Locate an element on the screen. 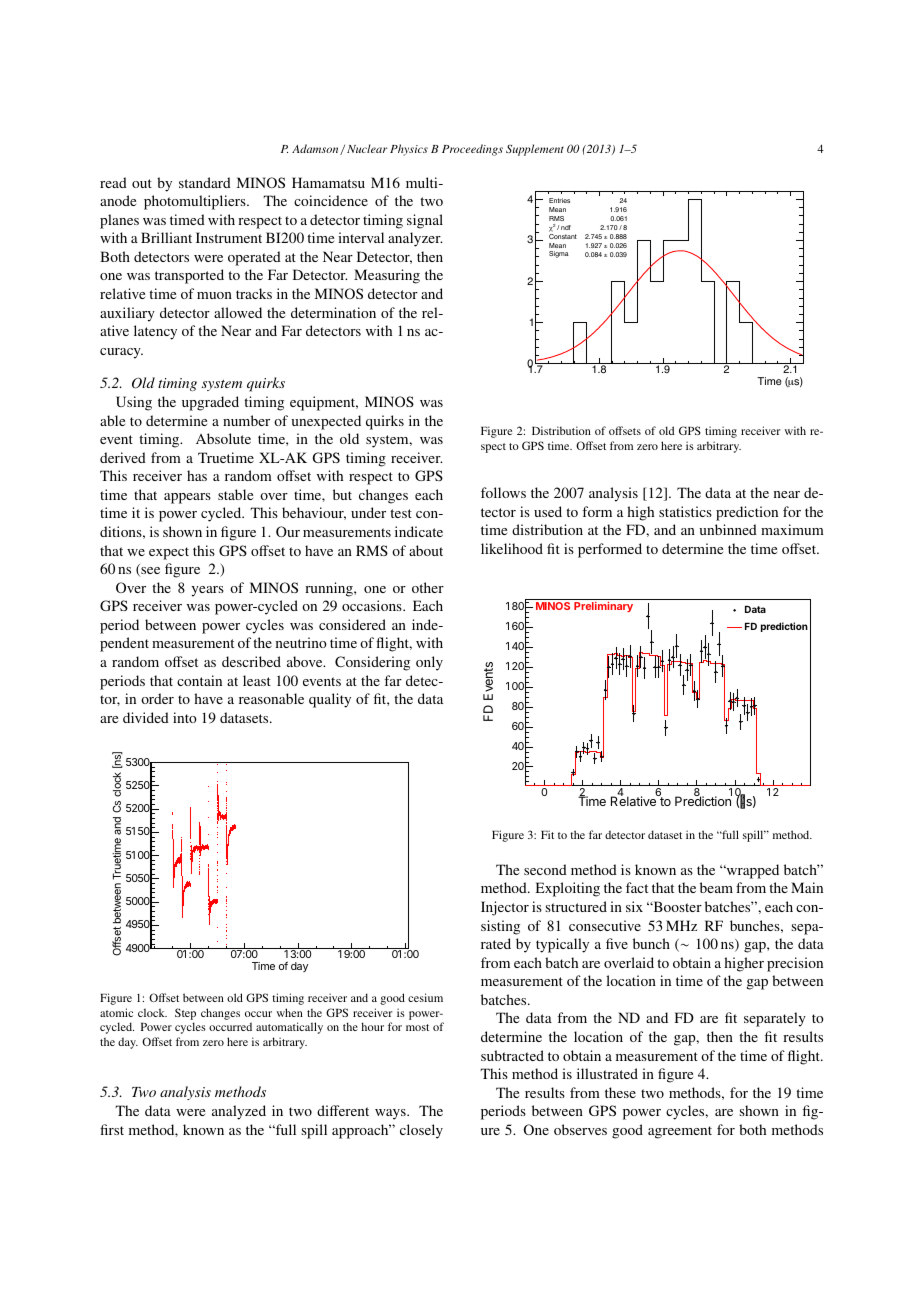 This screenshot has width=924, height=1308. into is located at coordinates (185, 717).
